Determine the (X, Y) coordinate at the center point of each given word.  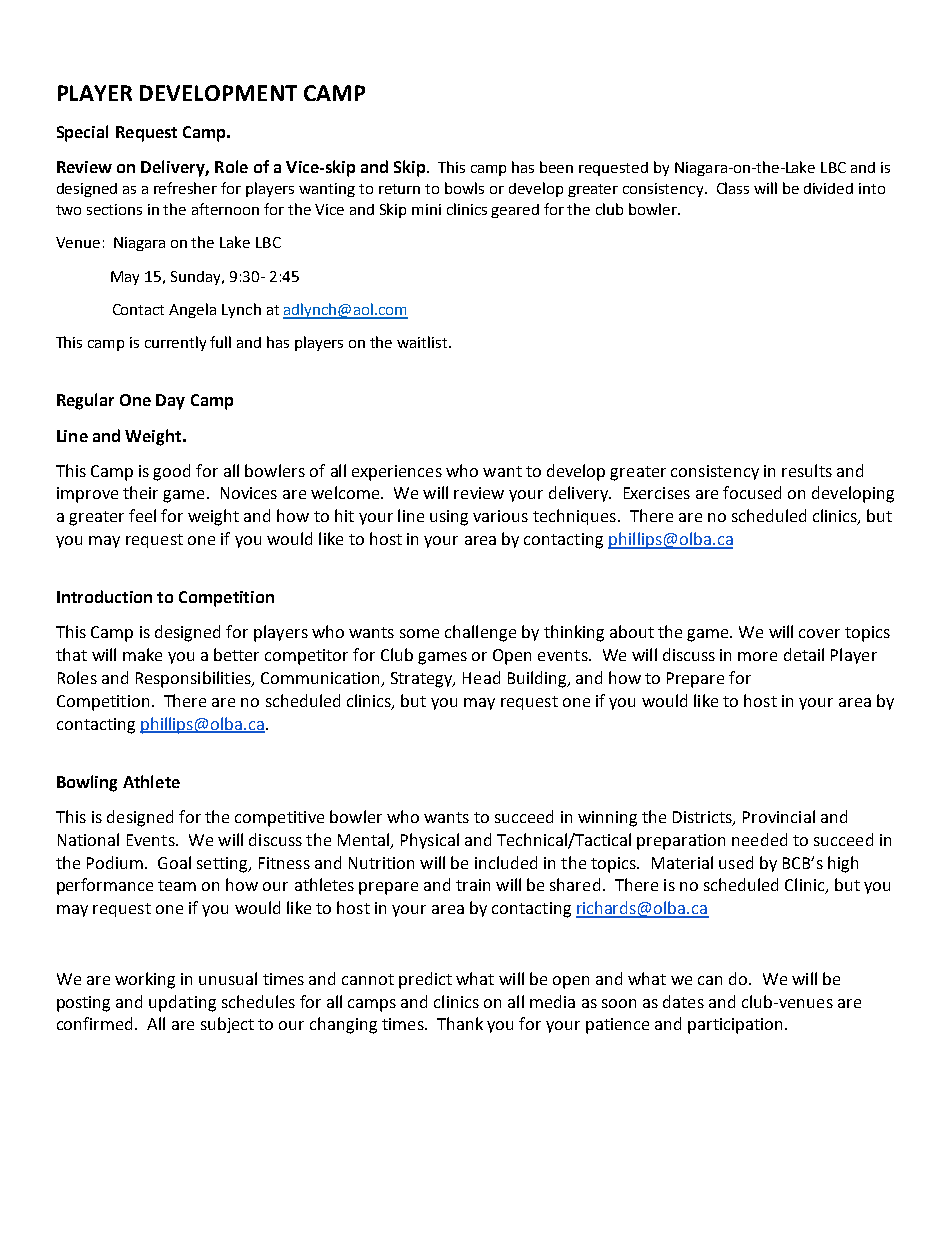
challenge (480, 633)
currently (175, 343)
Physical (430, 841)
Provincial (779, 816)
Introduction (104, 596)
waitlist (423, 342)
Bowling (87, 783)
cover (819, 633)
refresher (185, 188)
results (807, 470)
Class (733, 188)
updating (182, 1003)
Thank (460, 1023)
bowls (464, 188)
